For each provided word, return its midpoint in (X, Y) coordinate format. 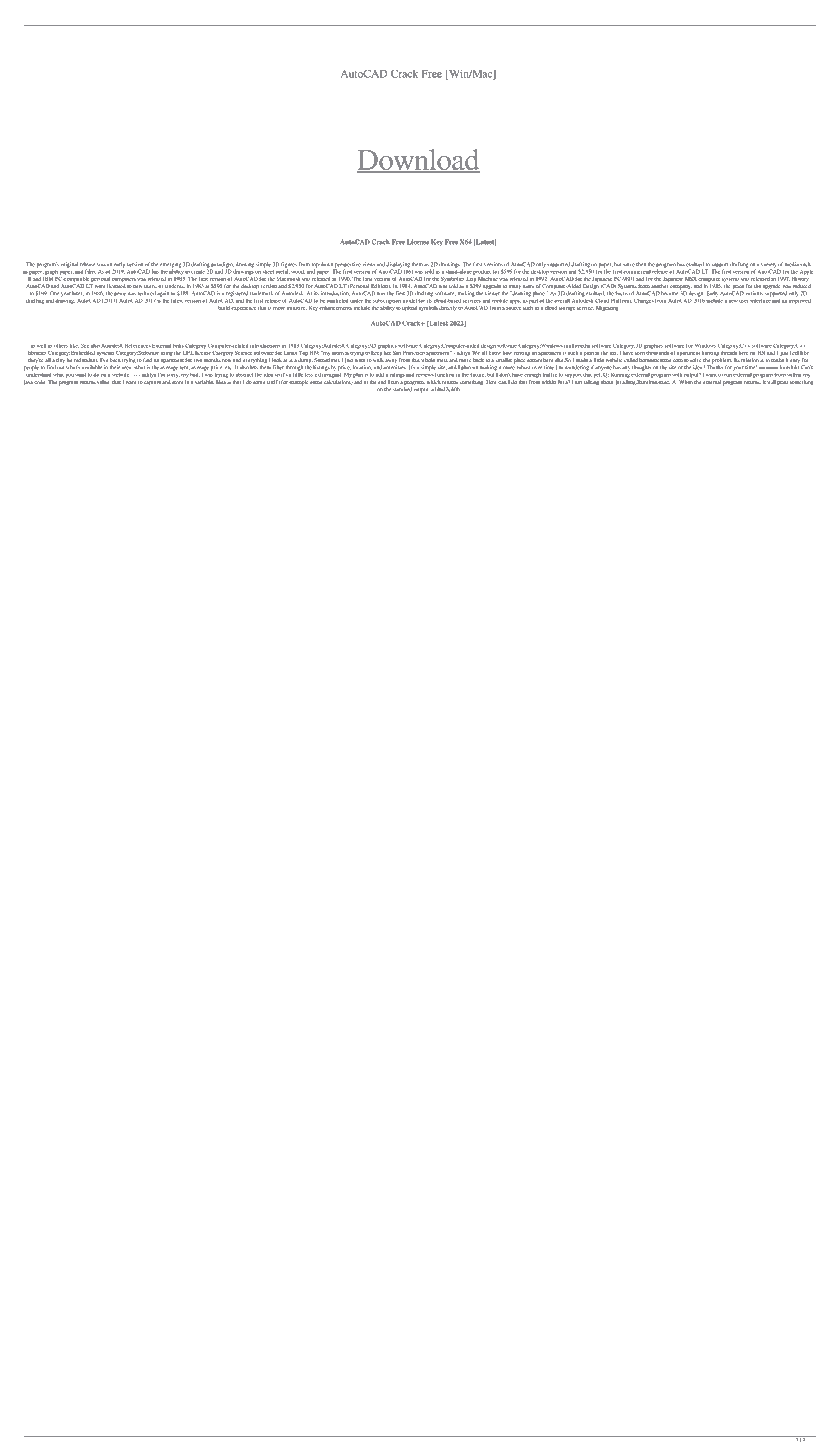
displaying (398, 266)
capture (152, 383)
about (607, 380)
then (641, 264)
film (90, 271)
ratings (397, 376)
